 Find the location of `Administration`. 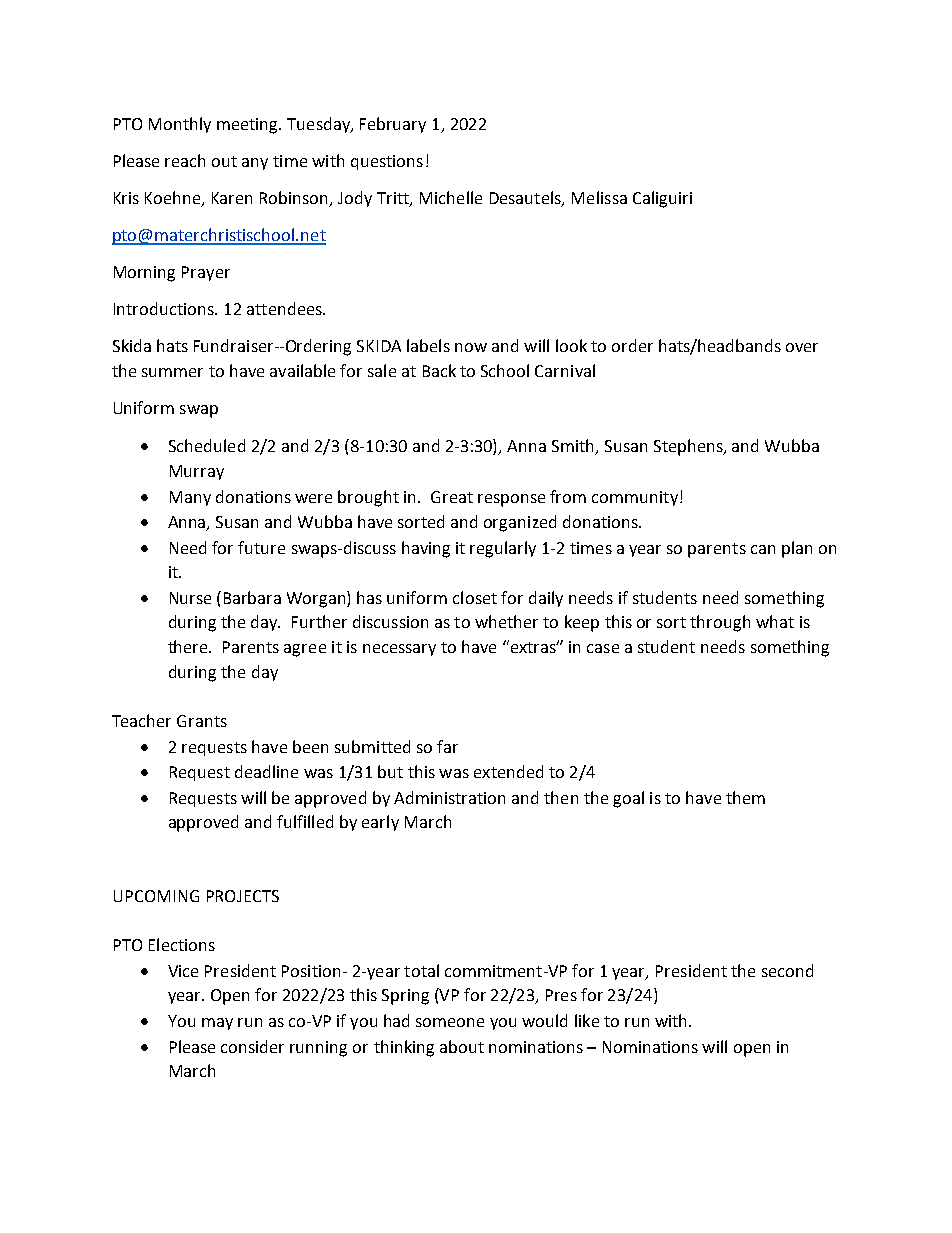

Administration is located at coordinates (449, 797).
